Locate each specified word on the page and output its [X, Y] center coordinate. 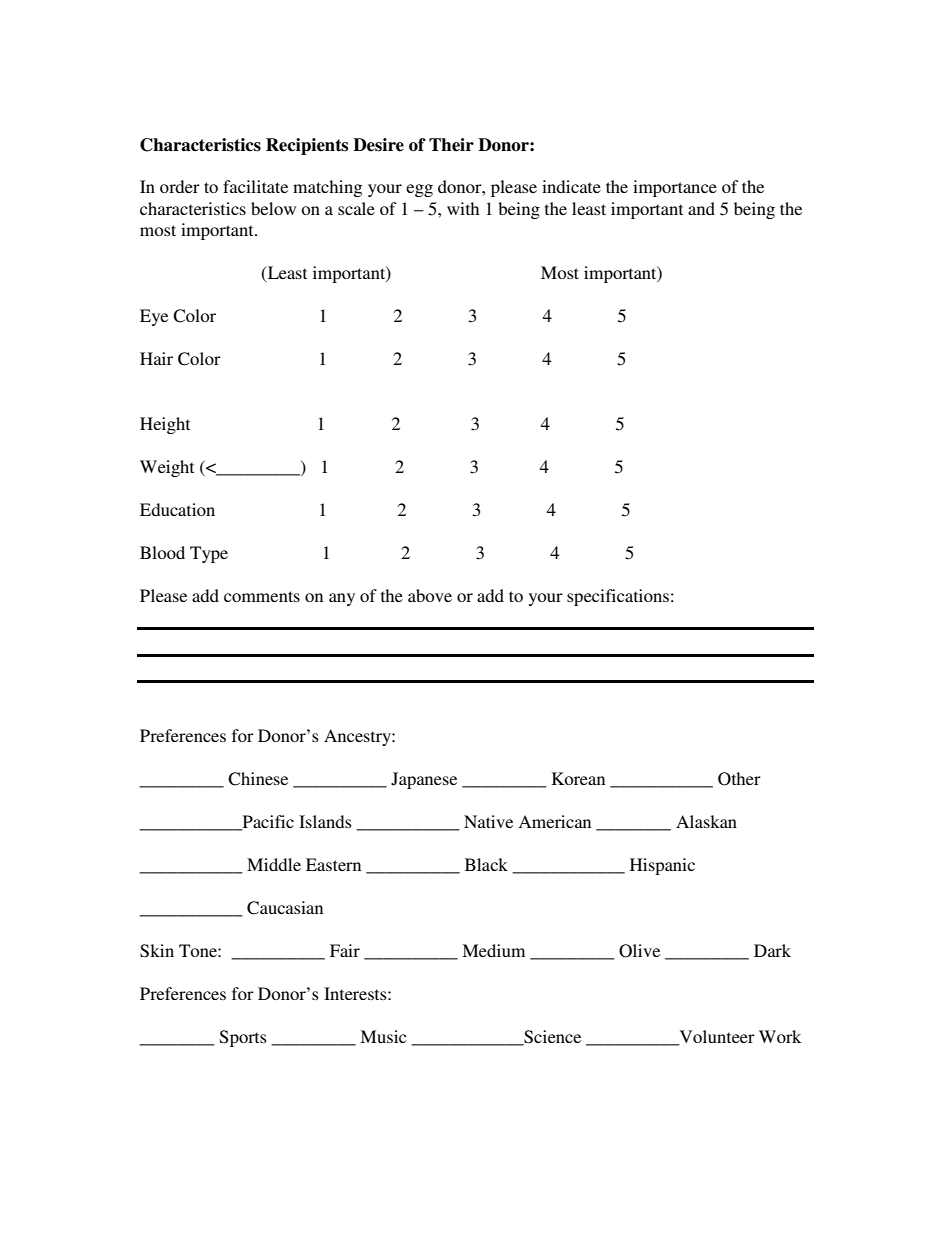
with [463, 208]
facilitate [255, 186]
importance [675, 188]
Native [488, 821]
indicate [571, 186]
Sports [243, 1038]
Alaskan [706, 821]
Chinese [258, 779]
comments [262, 596]
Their [451, 145]
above [430, 595]
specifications [618, 597]
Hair [156, 358]
